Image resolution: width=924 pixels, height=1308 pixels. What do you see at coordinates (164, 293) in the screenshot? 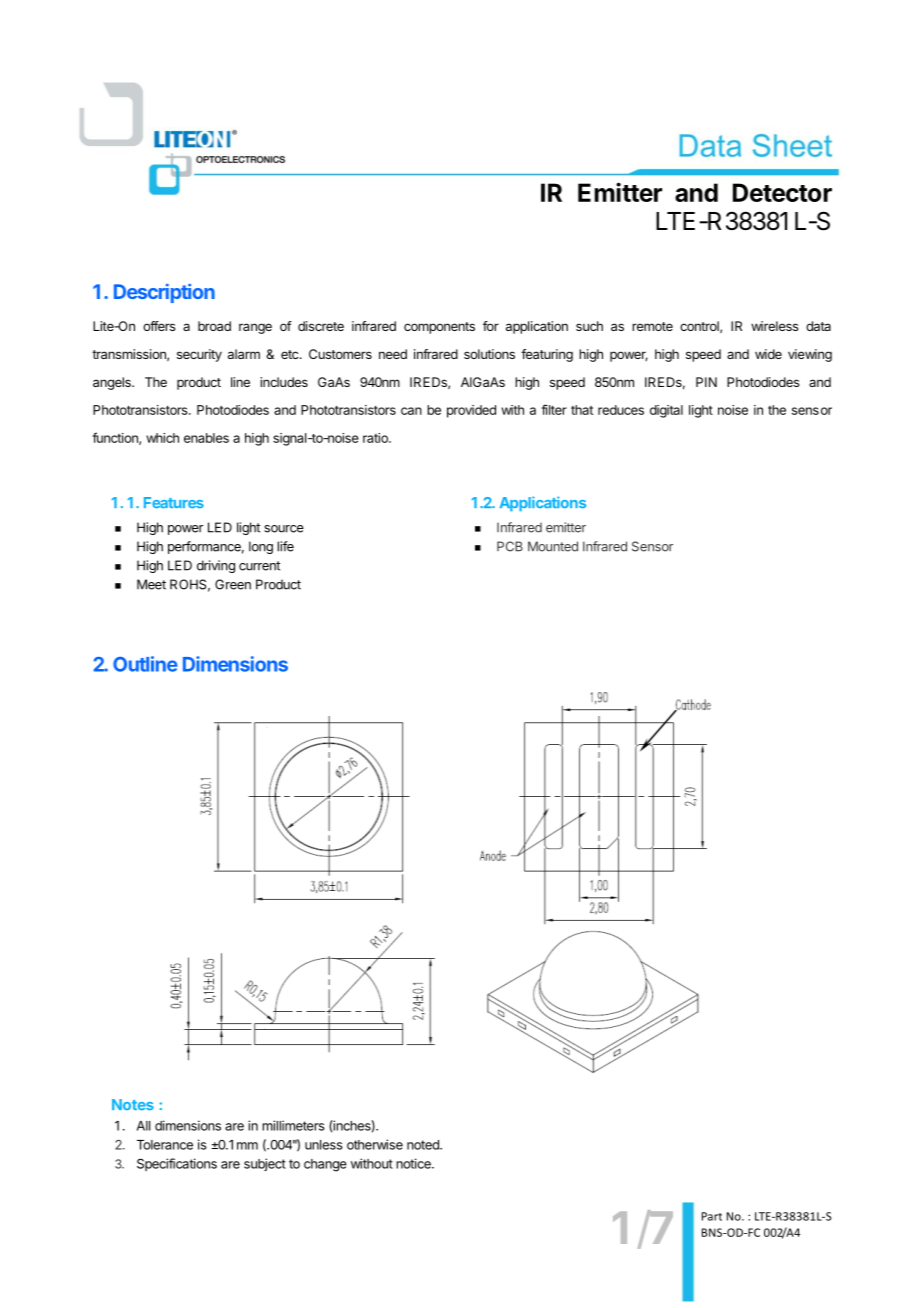
I see `Description` at bounding box center [164, 293].
